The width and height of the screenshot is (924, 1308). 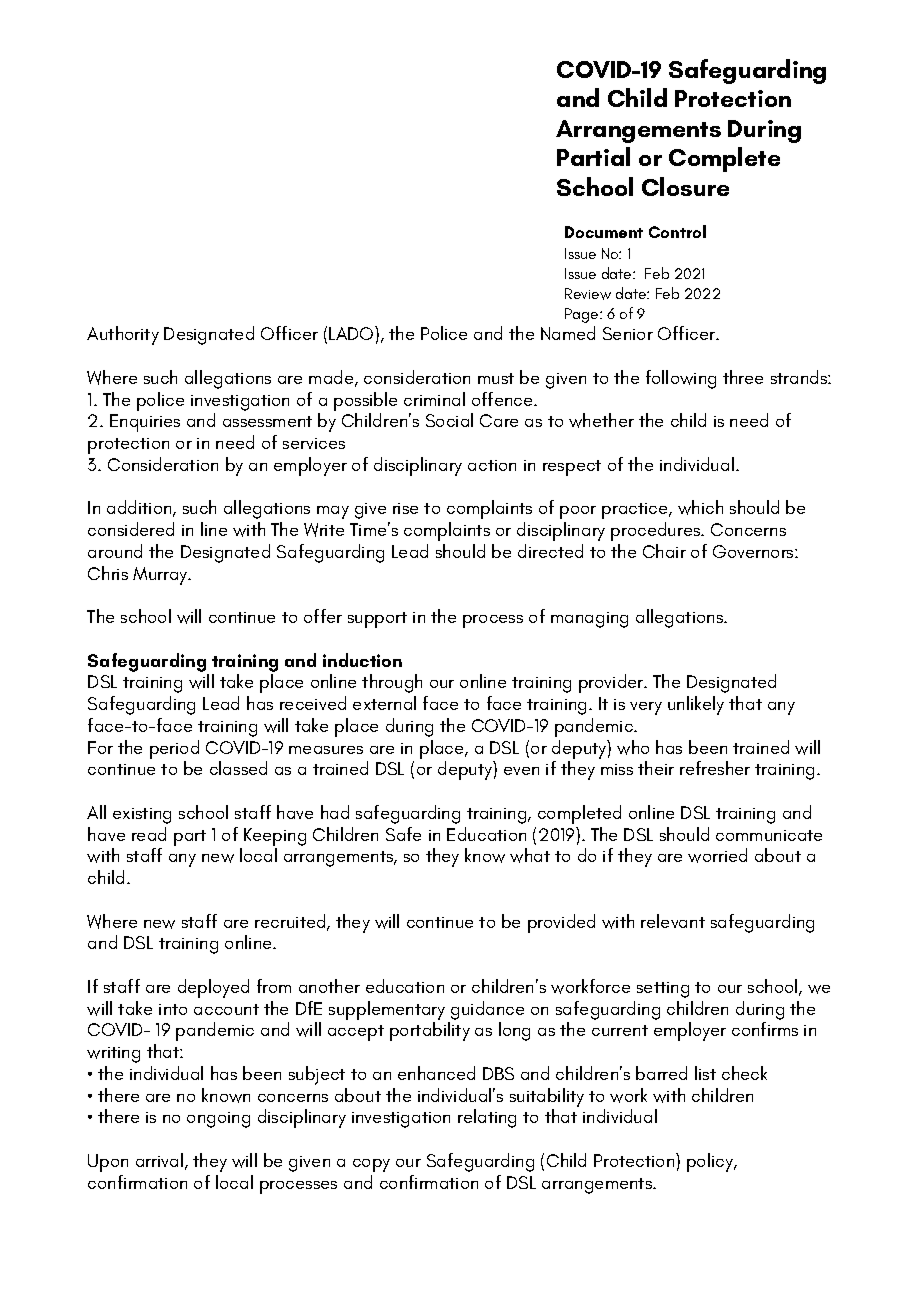 I want to click on which, so click(x=700, y=507).
